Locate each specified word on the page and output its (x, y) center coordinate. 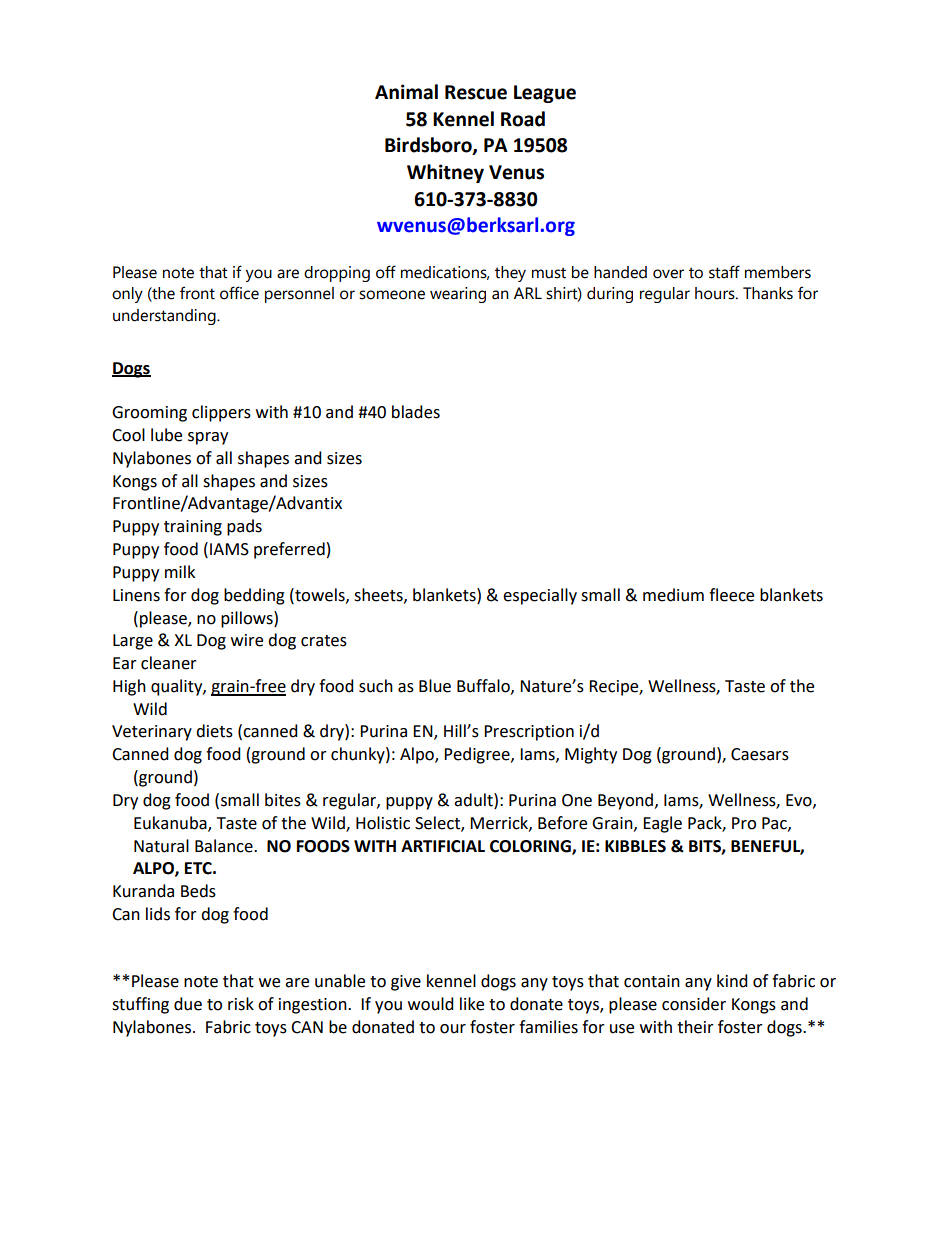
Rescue (476, 92)
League (545, 94)
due (188, 1004)
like (472, 1004)
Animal (406, 92)
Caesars (760, 754)
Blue (435, 686)
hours (716, 293)
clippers (221, 413)
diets (214, 731)
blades (416, 412)
